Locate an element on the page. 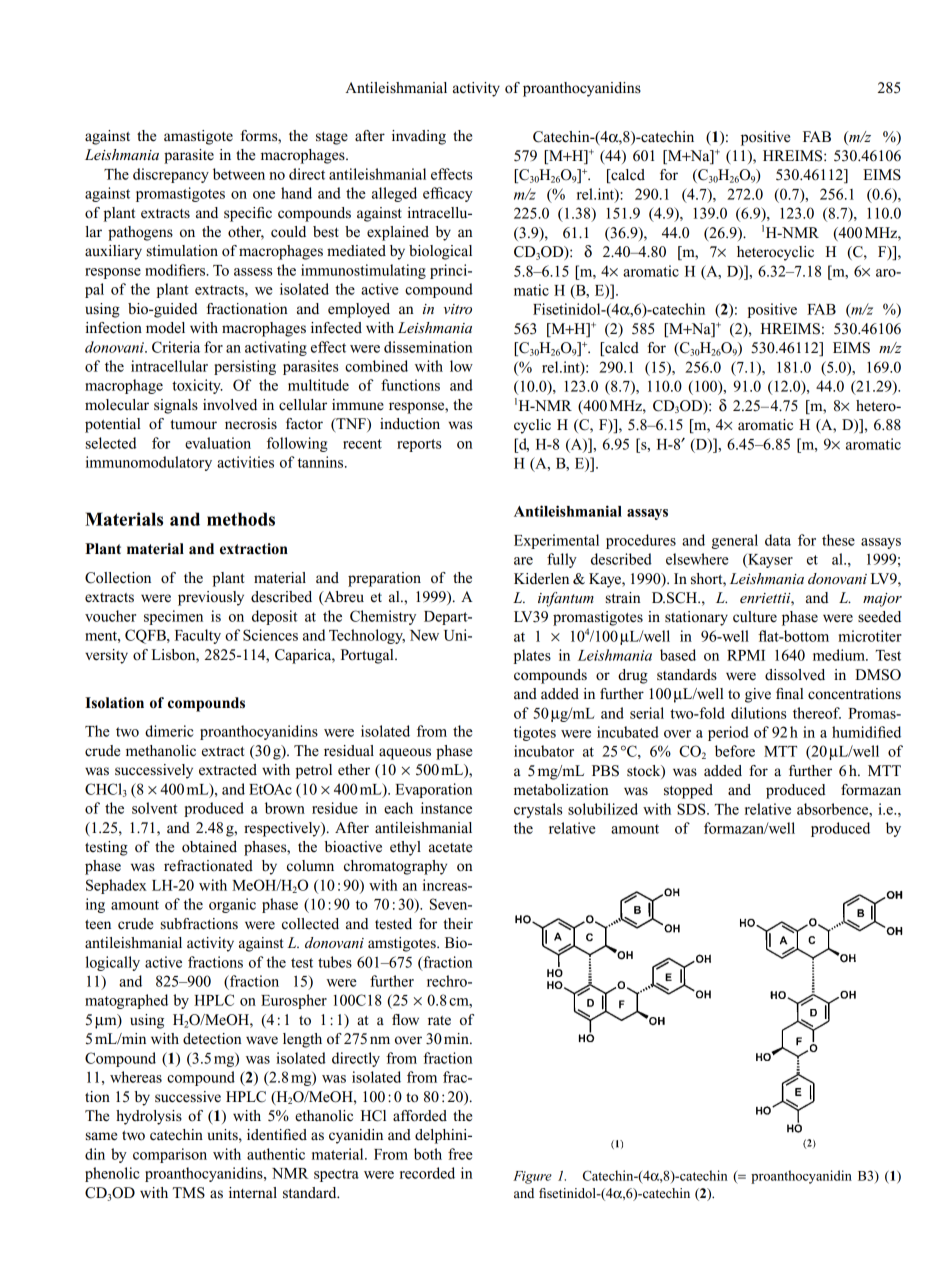 Image resolution: width=952 pixels, height=1270 pixels. tumour is located at coordinates (193, 425).
